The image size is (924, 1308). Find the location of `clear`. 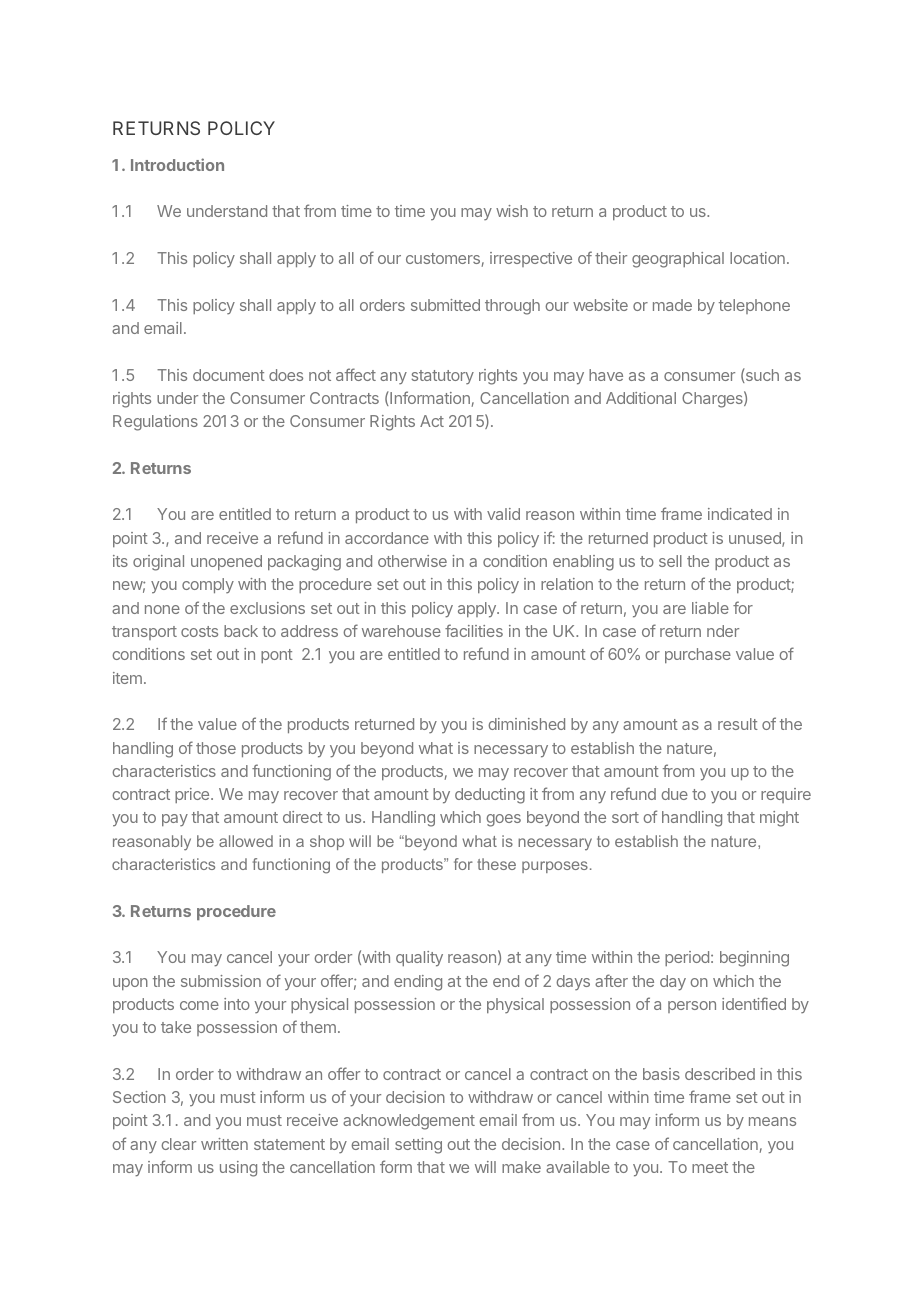

clear is located at coordinates (178, 1144).
